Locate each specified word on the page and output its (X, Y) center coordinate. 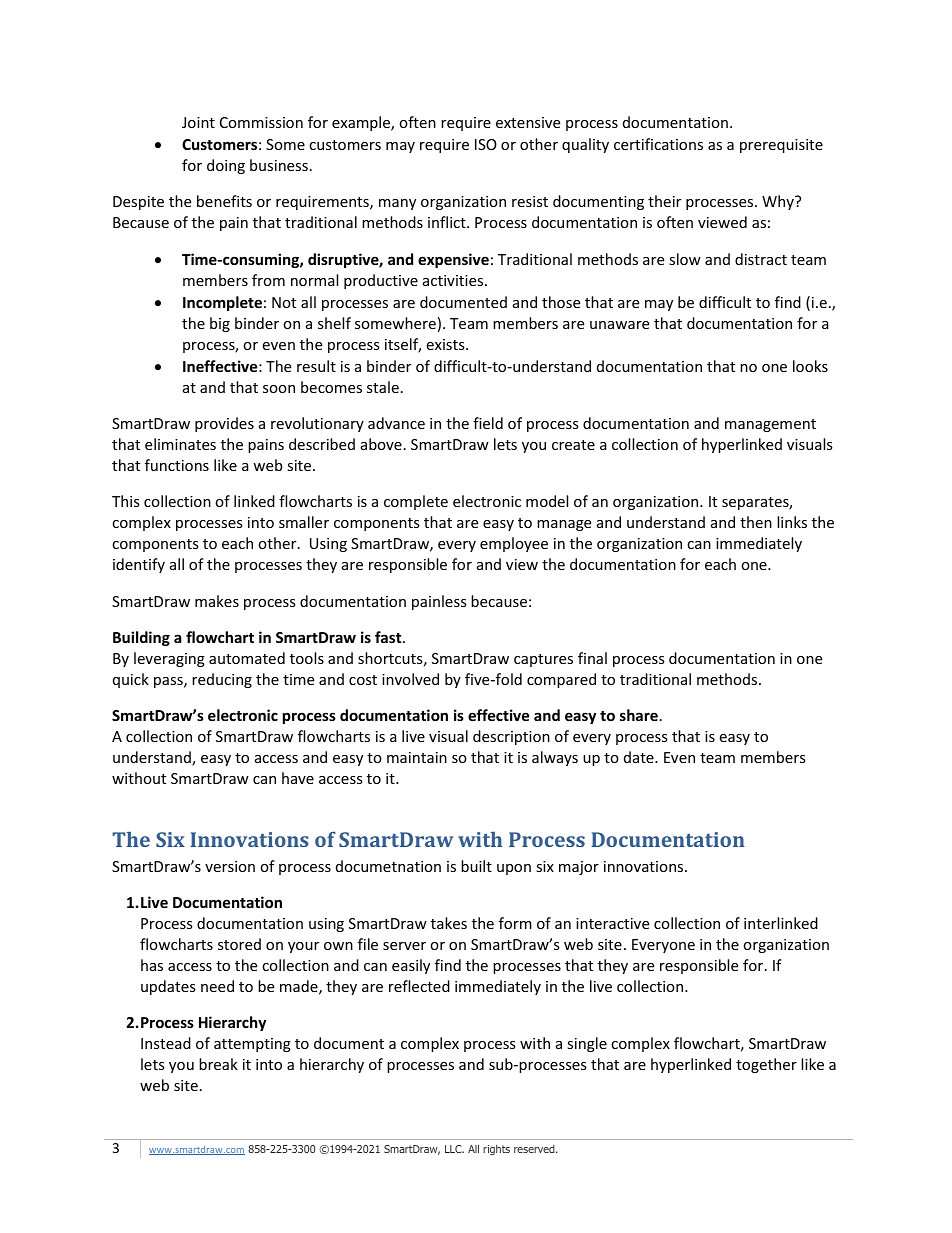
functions (177, 465)
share (639, 715)
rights (496, 1150)
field (488, 423)
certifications (658, 144)
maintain (417, 757)
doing (226, 166)
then (756, 522)
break (218, 1064)
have (298, 778)
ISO (486, 144)
